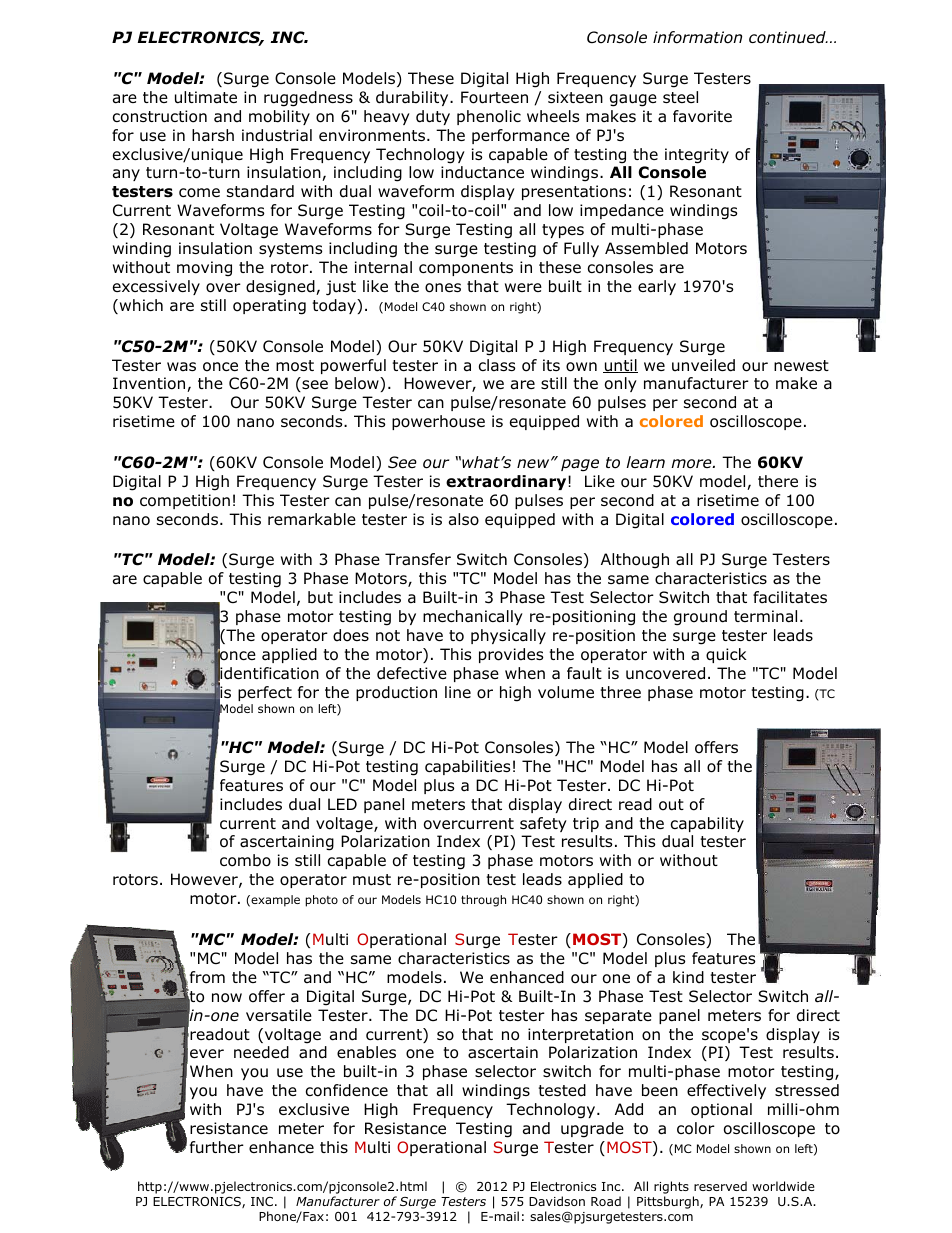 The height and width of the page is (1233, 952). What do you see at coordinates (692, 464) in the page?
I see `more` at bounding box center [692, 464].
